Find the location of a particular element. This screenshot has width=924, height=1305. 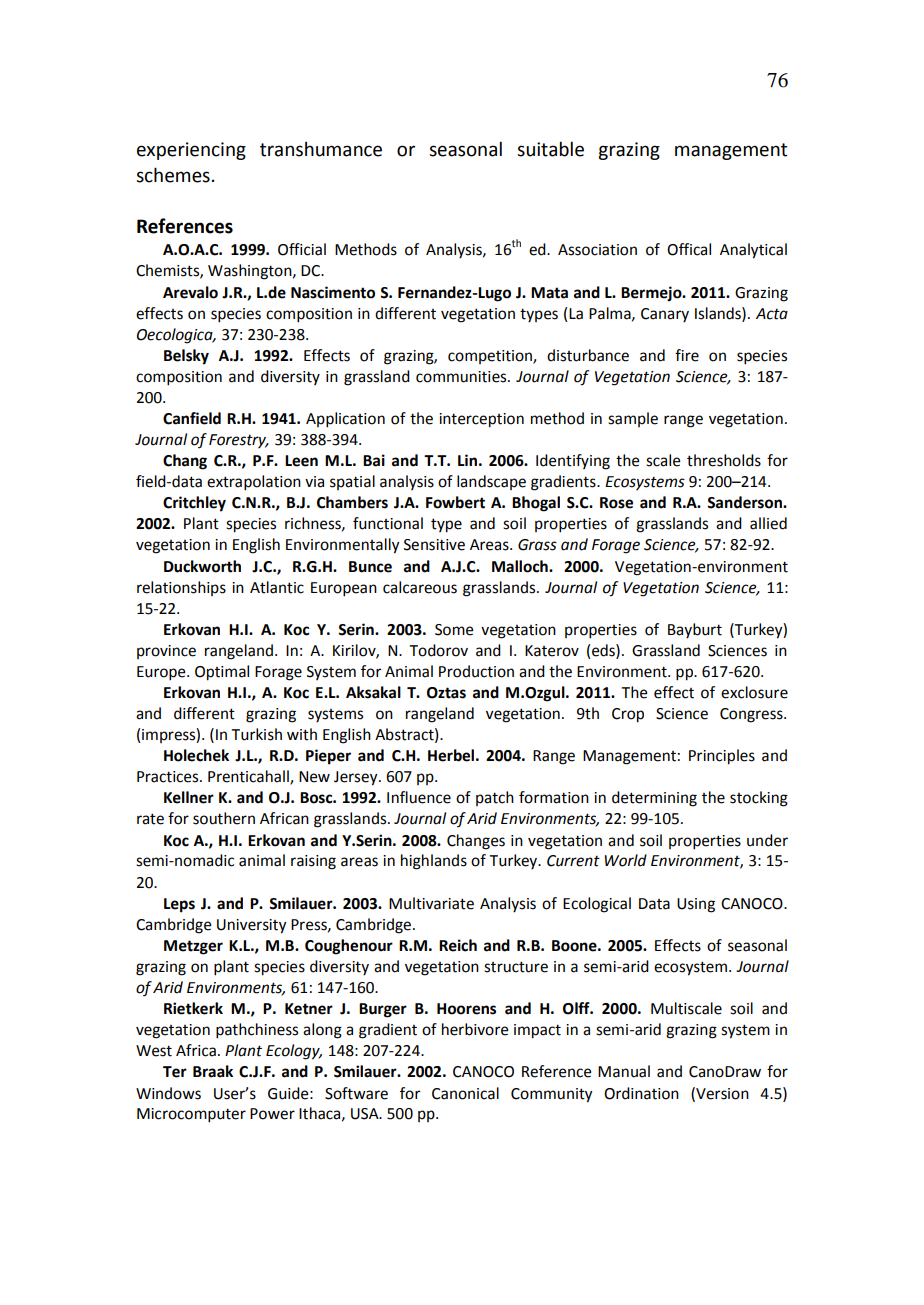

Offical is located at coordinates (689, 249).
